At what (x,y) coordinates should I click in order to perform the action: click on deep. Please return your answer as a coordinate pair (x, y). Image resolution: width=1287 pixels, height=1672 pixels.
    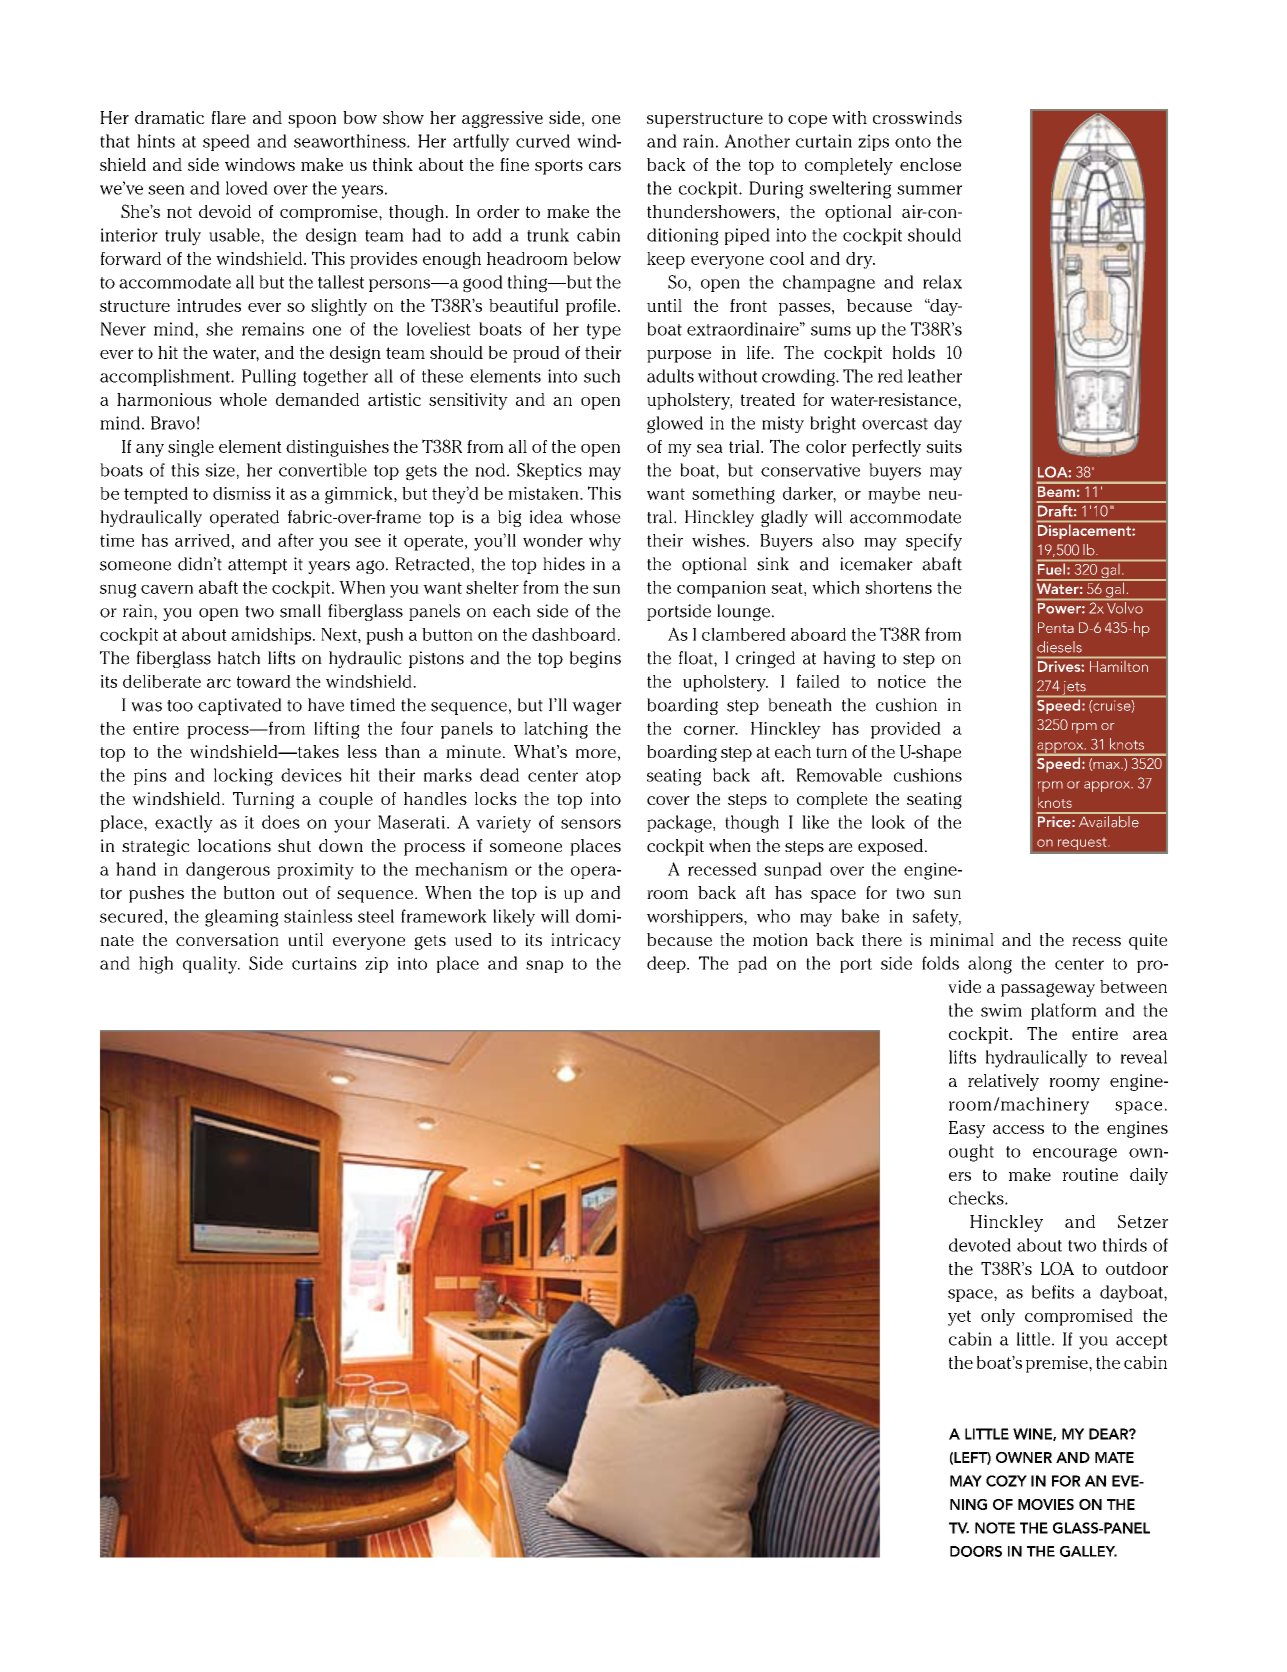
    Looking at the image, I should click on (667, 964).
